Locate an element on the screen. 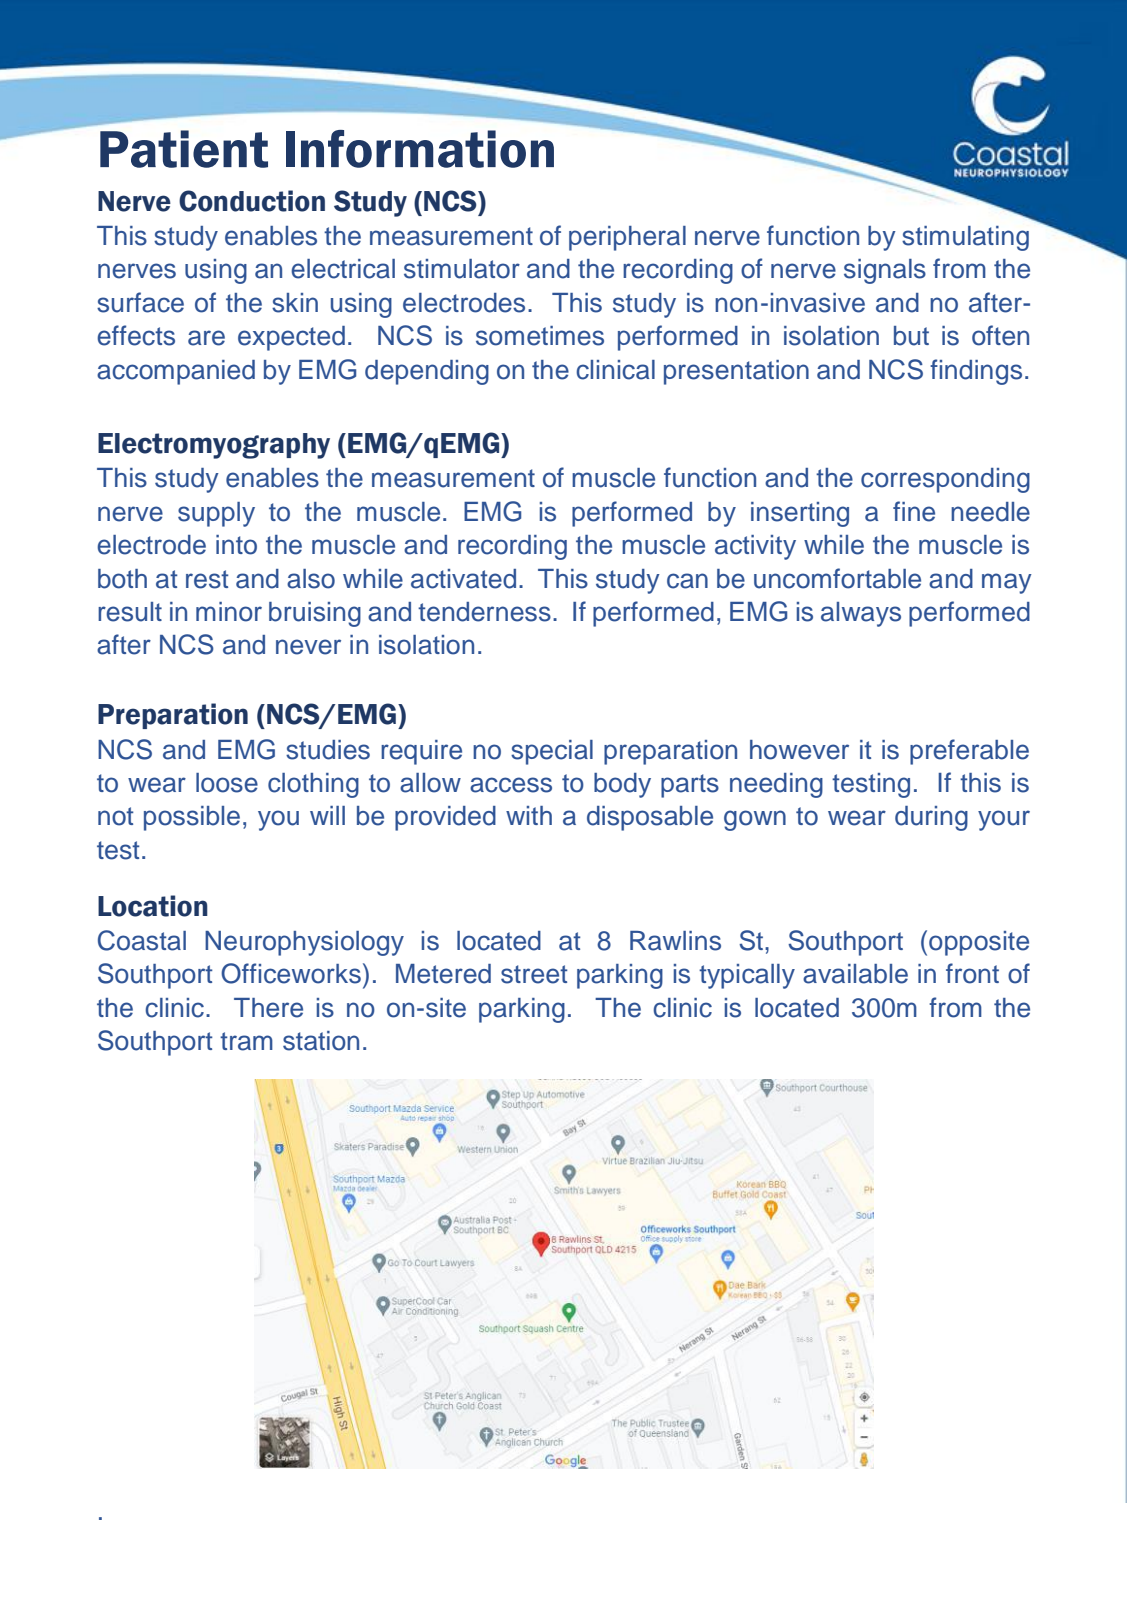 This screenshot has height=1601, width=1128. peripheral is located at coordinates (627, 238).
